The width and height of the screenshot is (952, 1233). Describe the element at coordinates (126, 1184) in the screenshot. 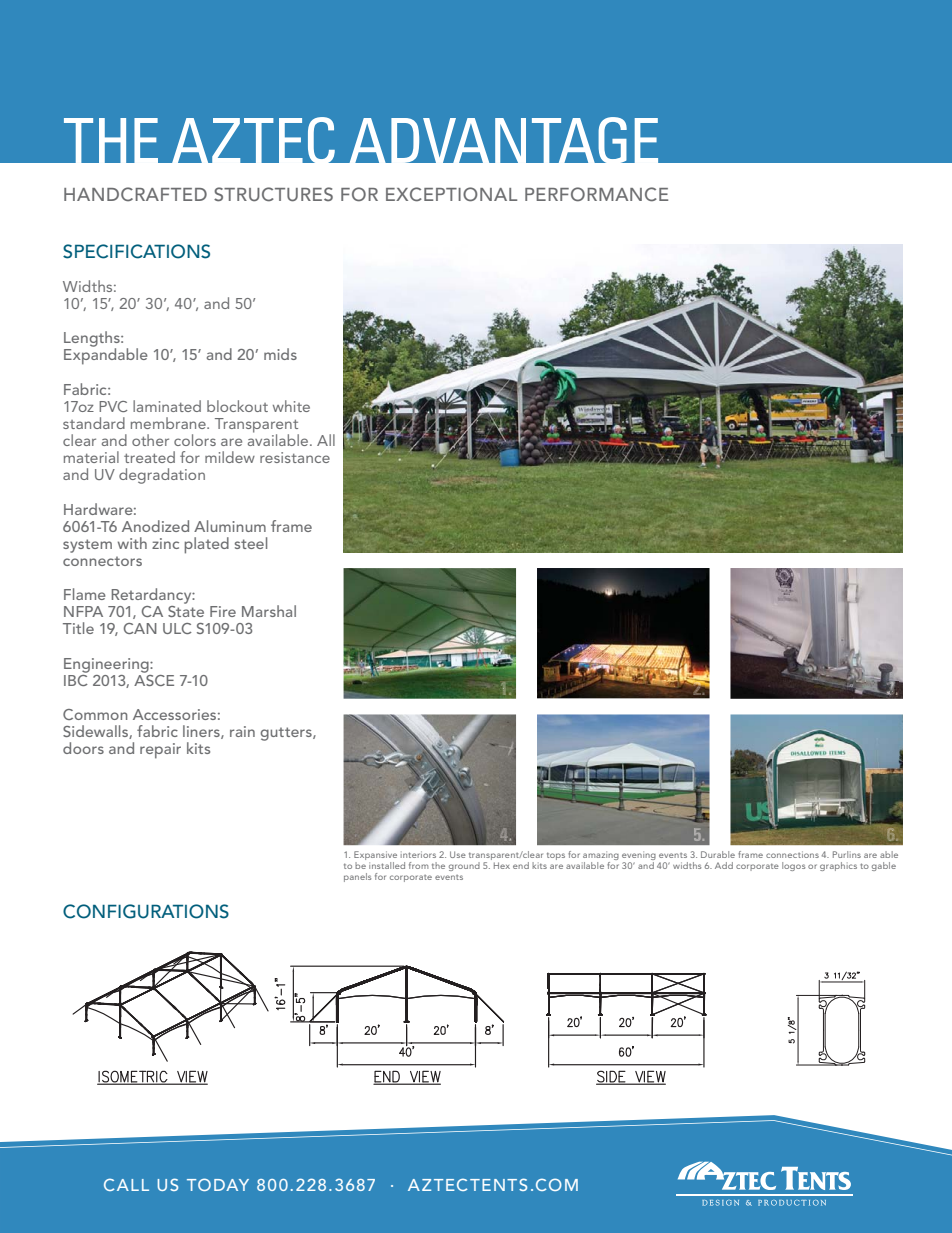

I see `CALL` at that location.
